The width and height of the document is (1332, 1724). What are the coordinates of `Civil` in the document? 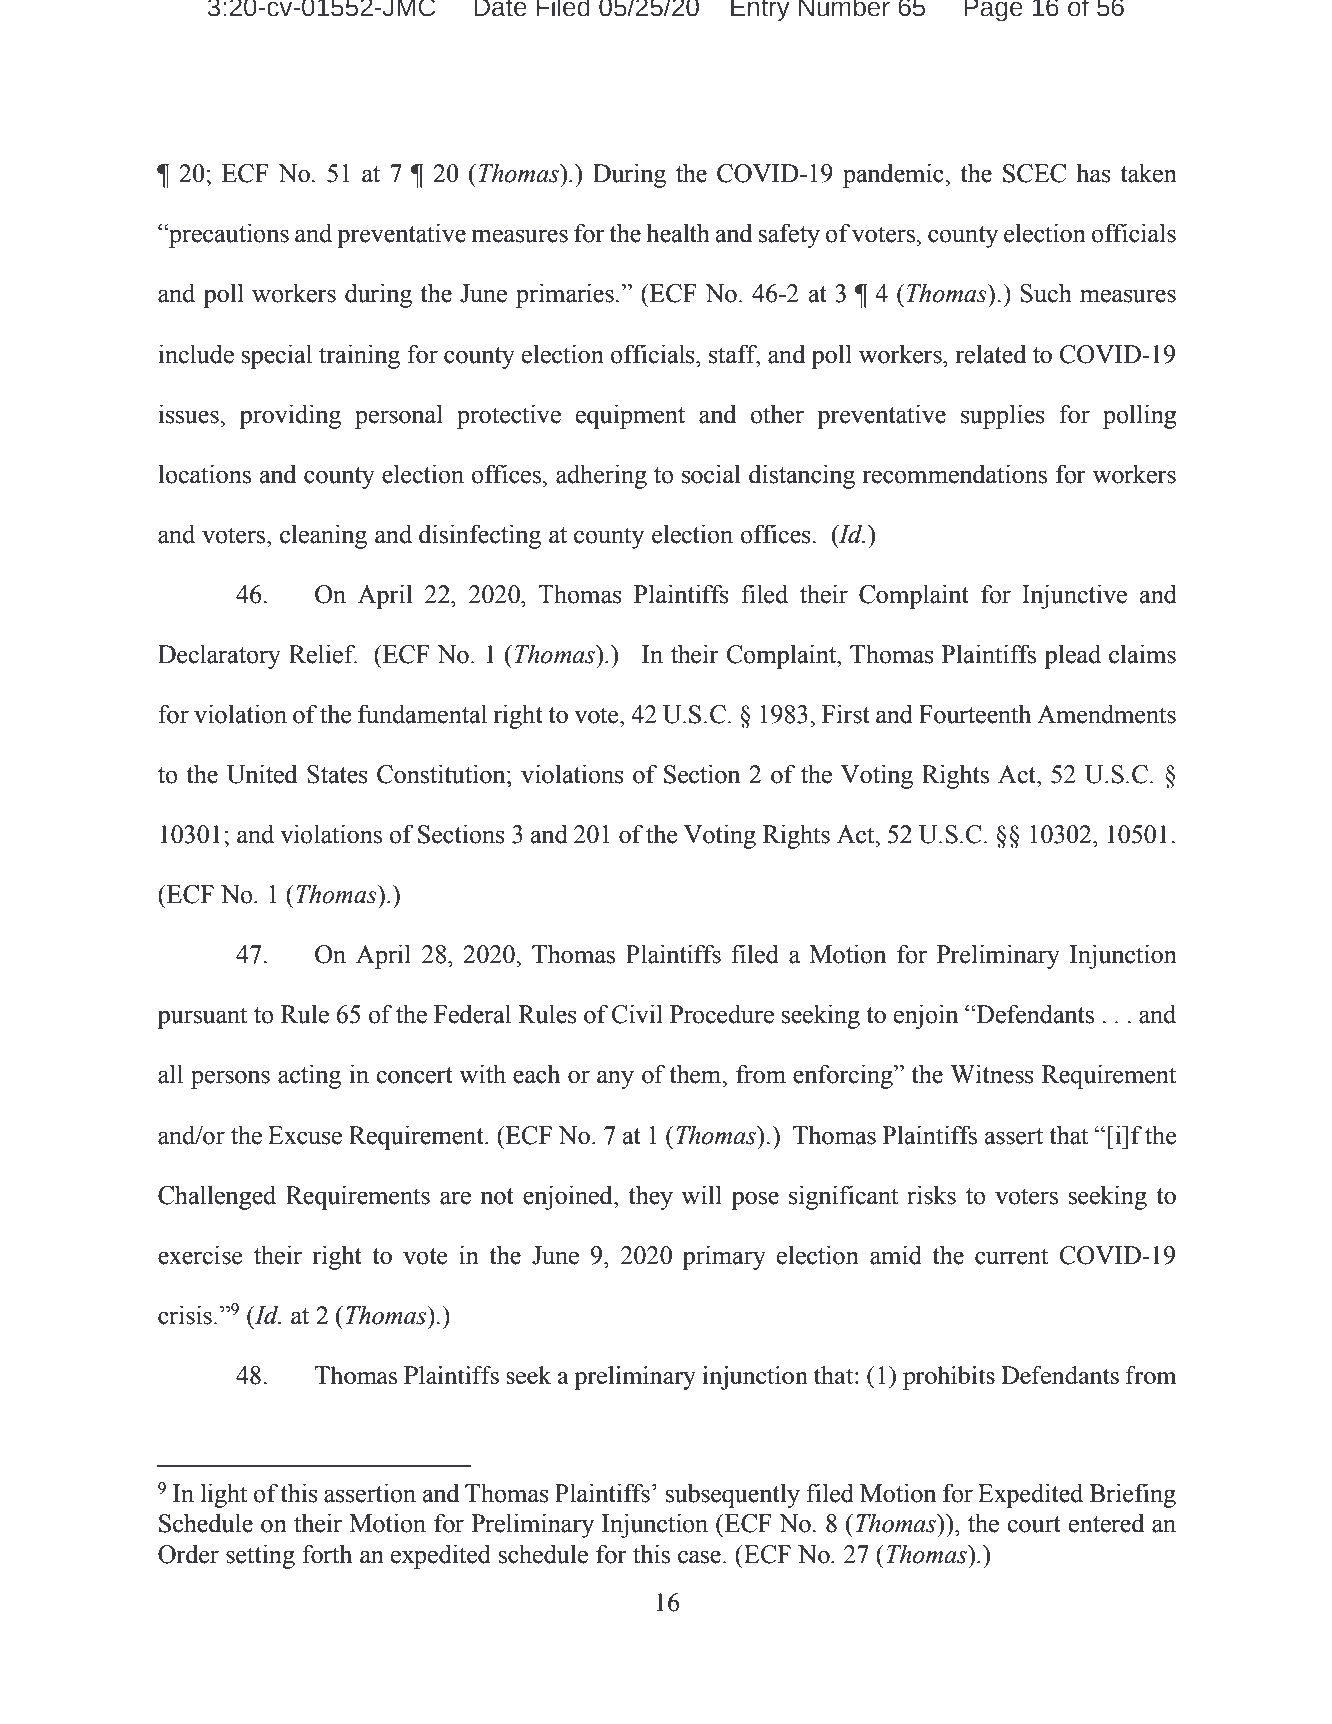 It's located at (637, 1014).
